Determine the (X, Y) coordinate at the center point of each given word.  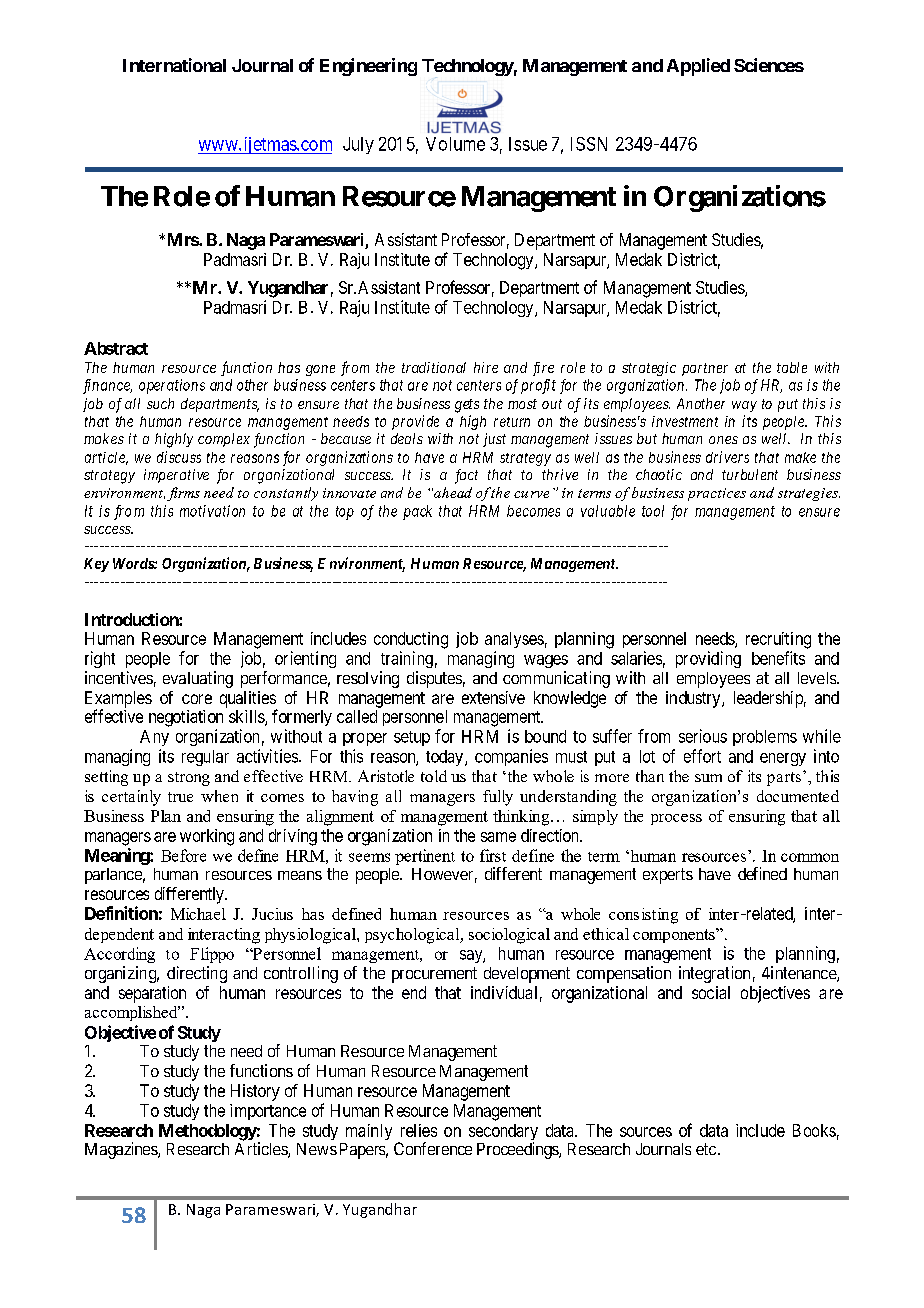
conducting (411, 640)
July (358, 145)
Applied (698, 67)
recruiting (778, 640)
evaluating (198, 679)
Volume (455, 144)
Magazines (122, 1150)
